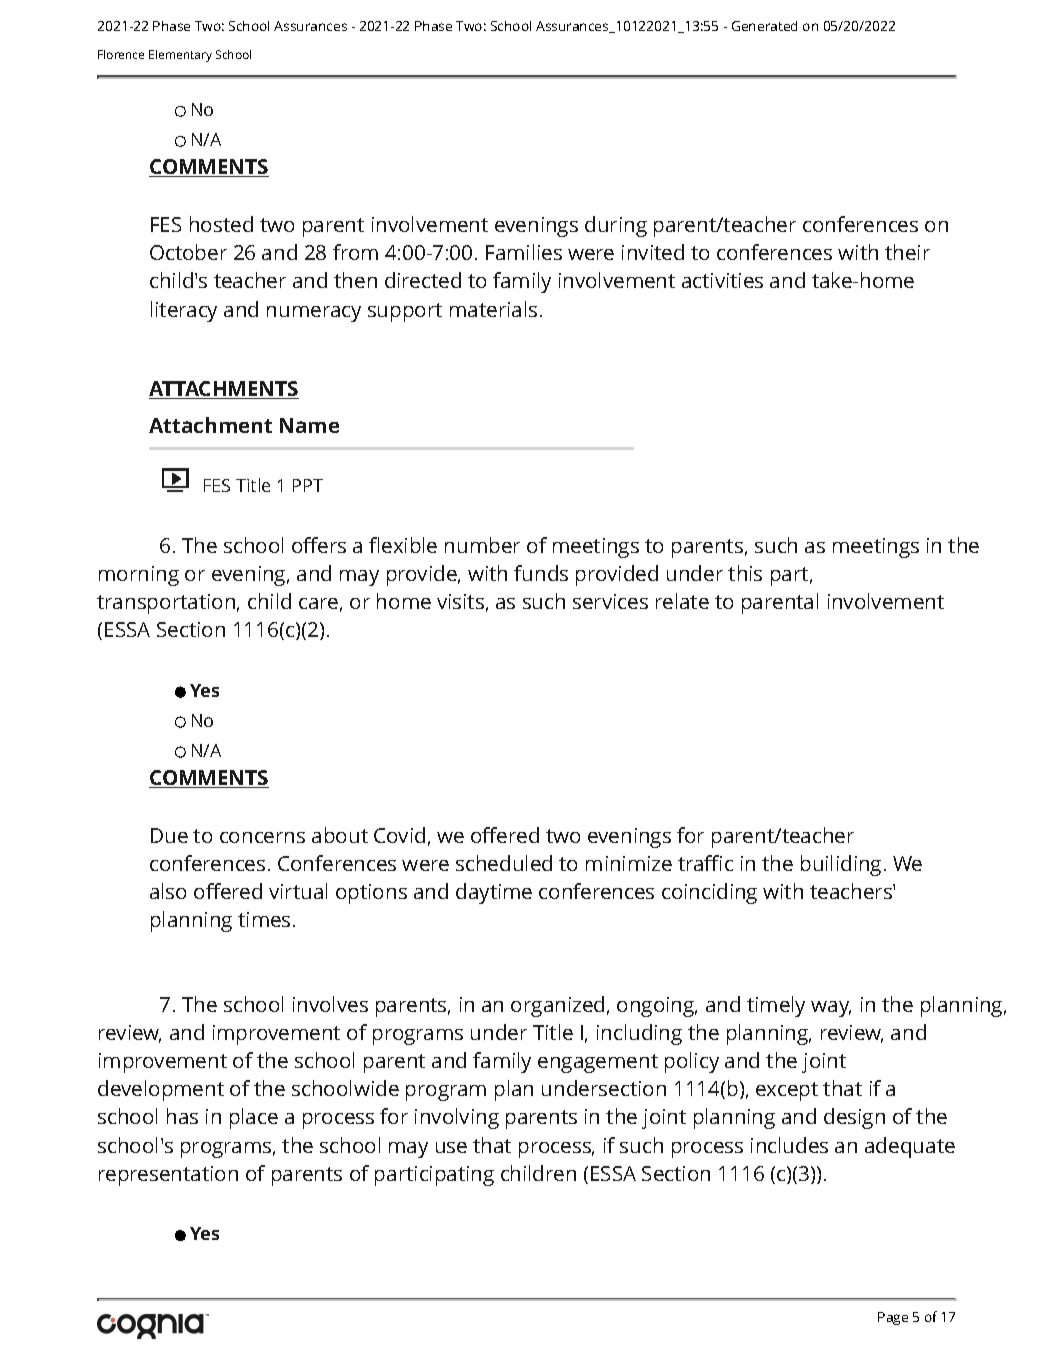 The height and width of the screenshot is (1365, 1054). I want to click on number, so click(482, 545).
